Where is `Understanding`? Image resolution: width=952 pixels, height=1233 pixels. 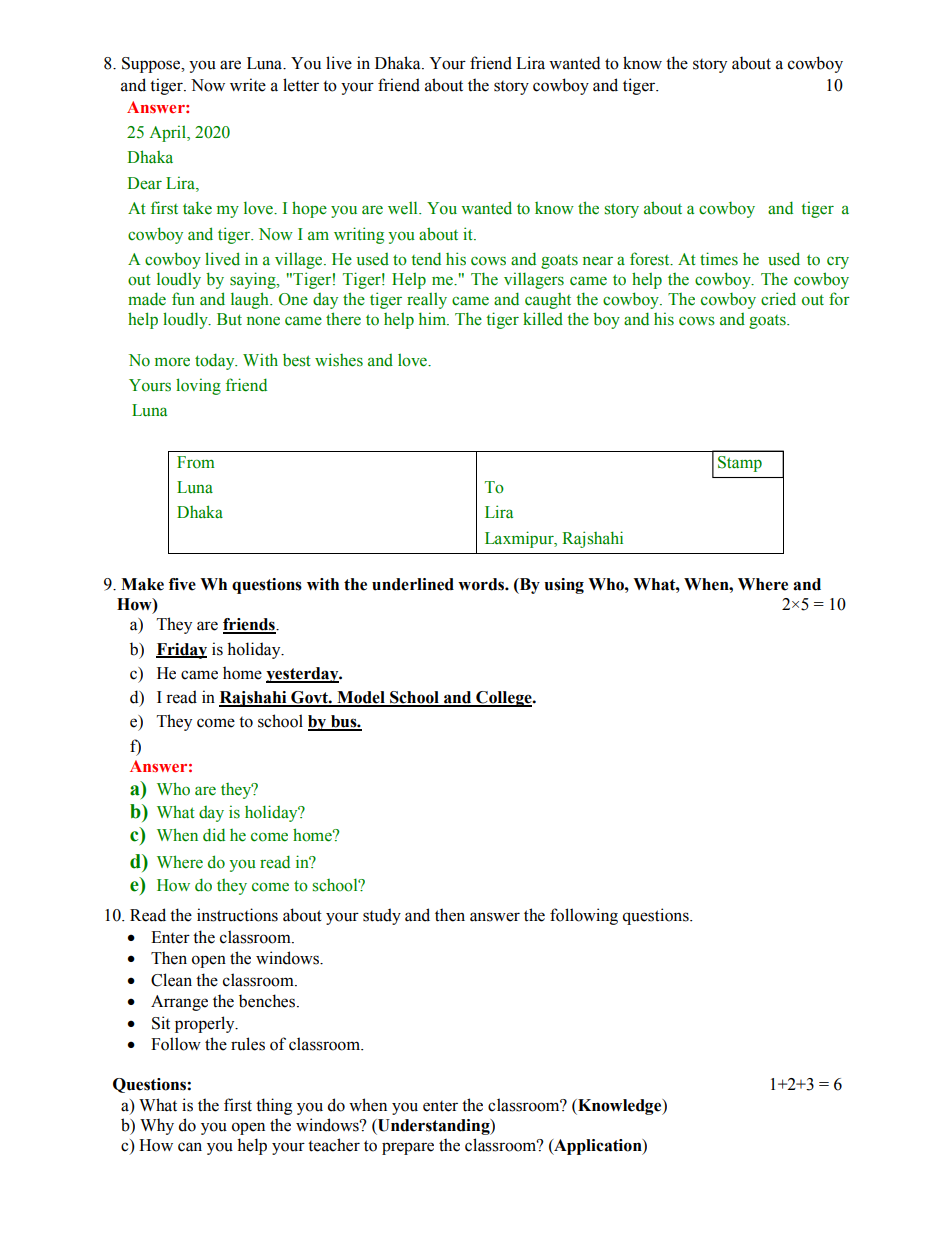
Understanding is located at coordinates (434, 1127).
